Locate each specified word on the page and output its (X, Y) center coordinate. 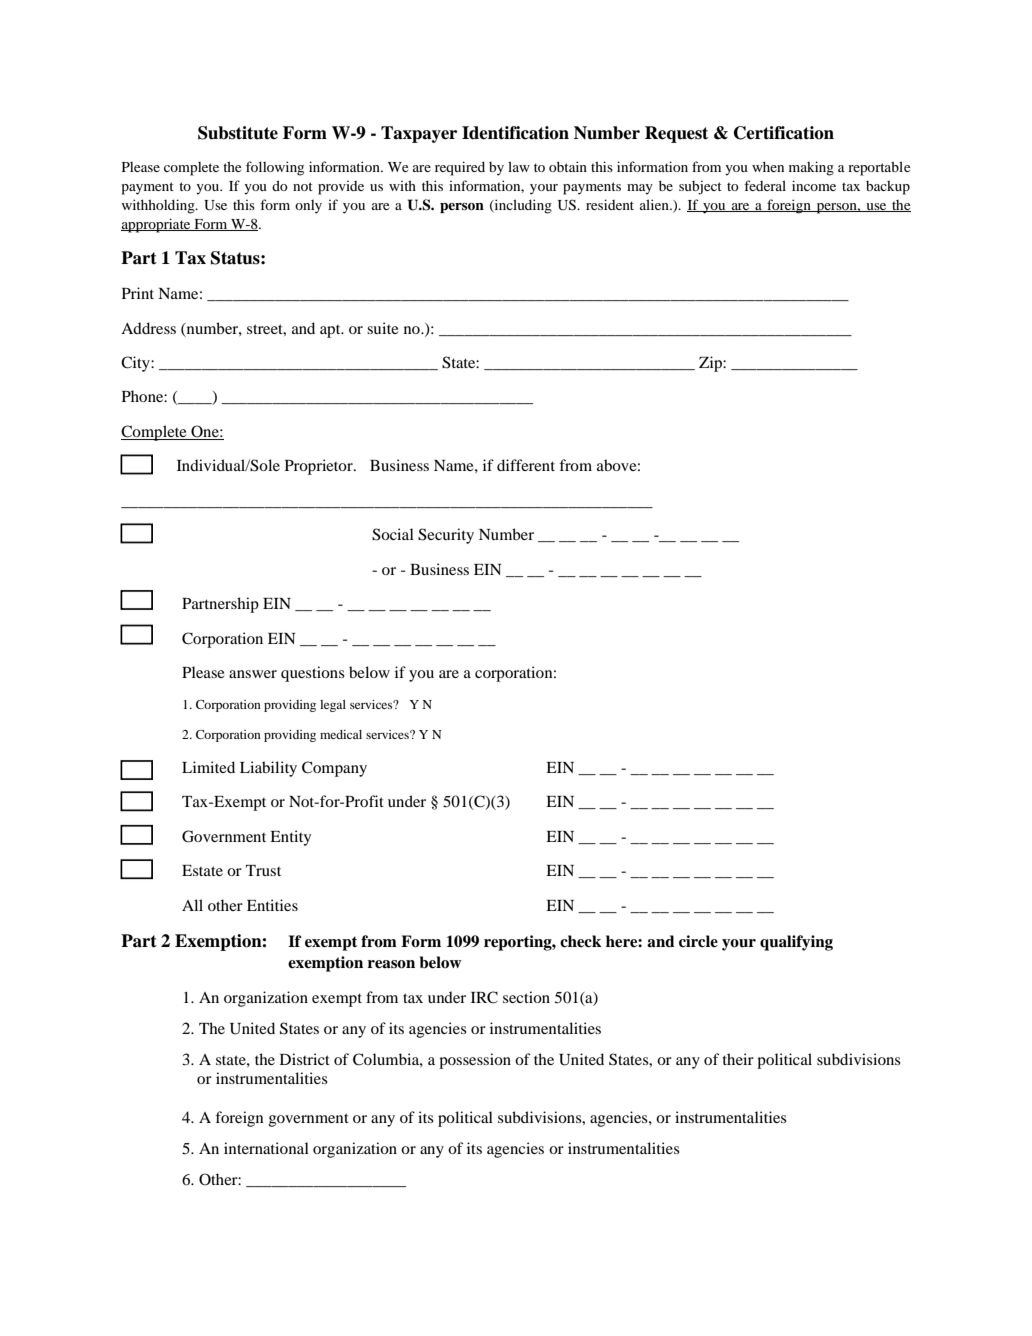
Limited (208, 767)
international (266, 1148)
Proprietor (320, 467)
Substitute (238, 133)
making (811, 168)
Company (334, 769)
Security (446, 536)
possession (475, 1061)
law (519, 166)
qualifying (796, 943)
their (738, 1059)
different (526, 465)
